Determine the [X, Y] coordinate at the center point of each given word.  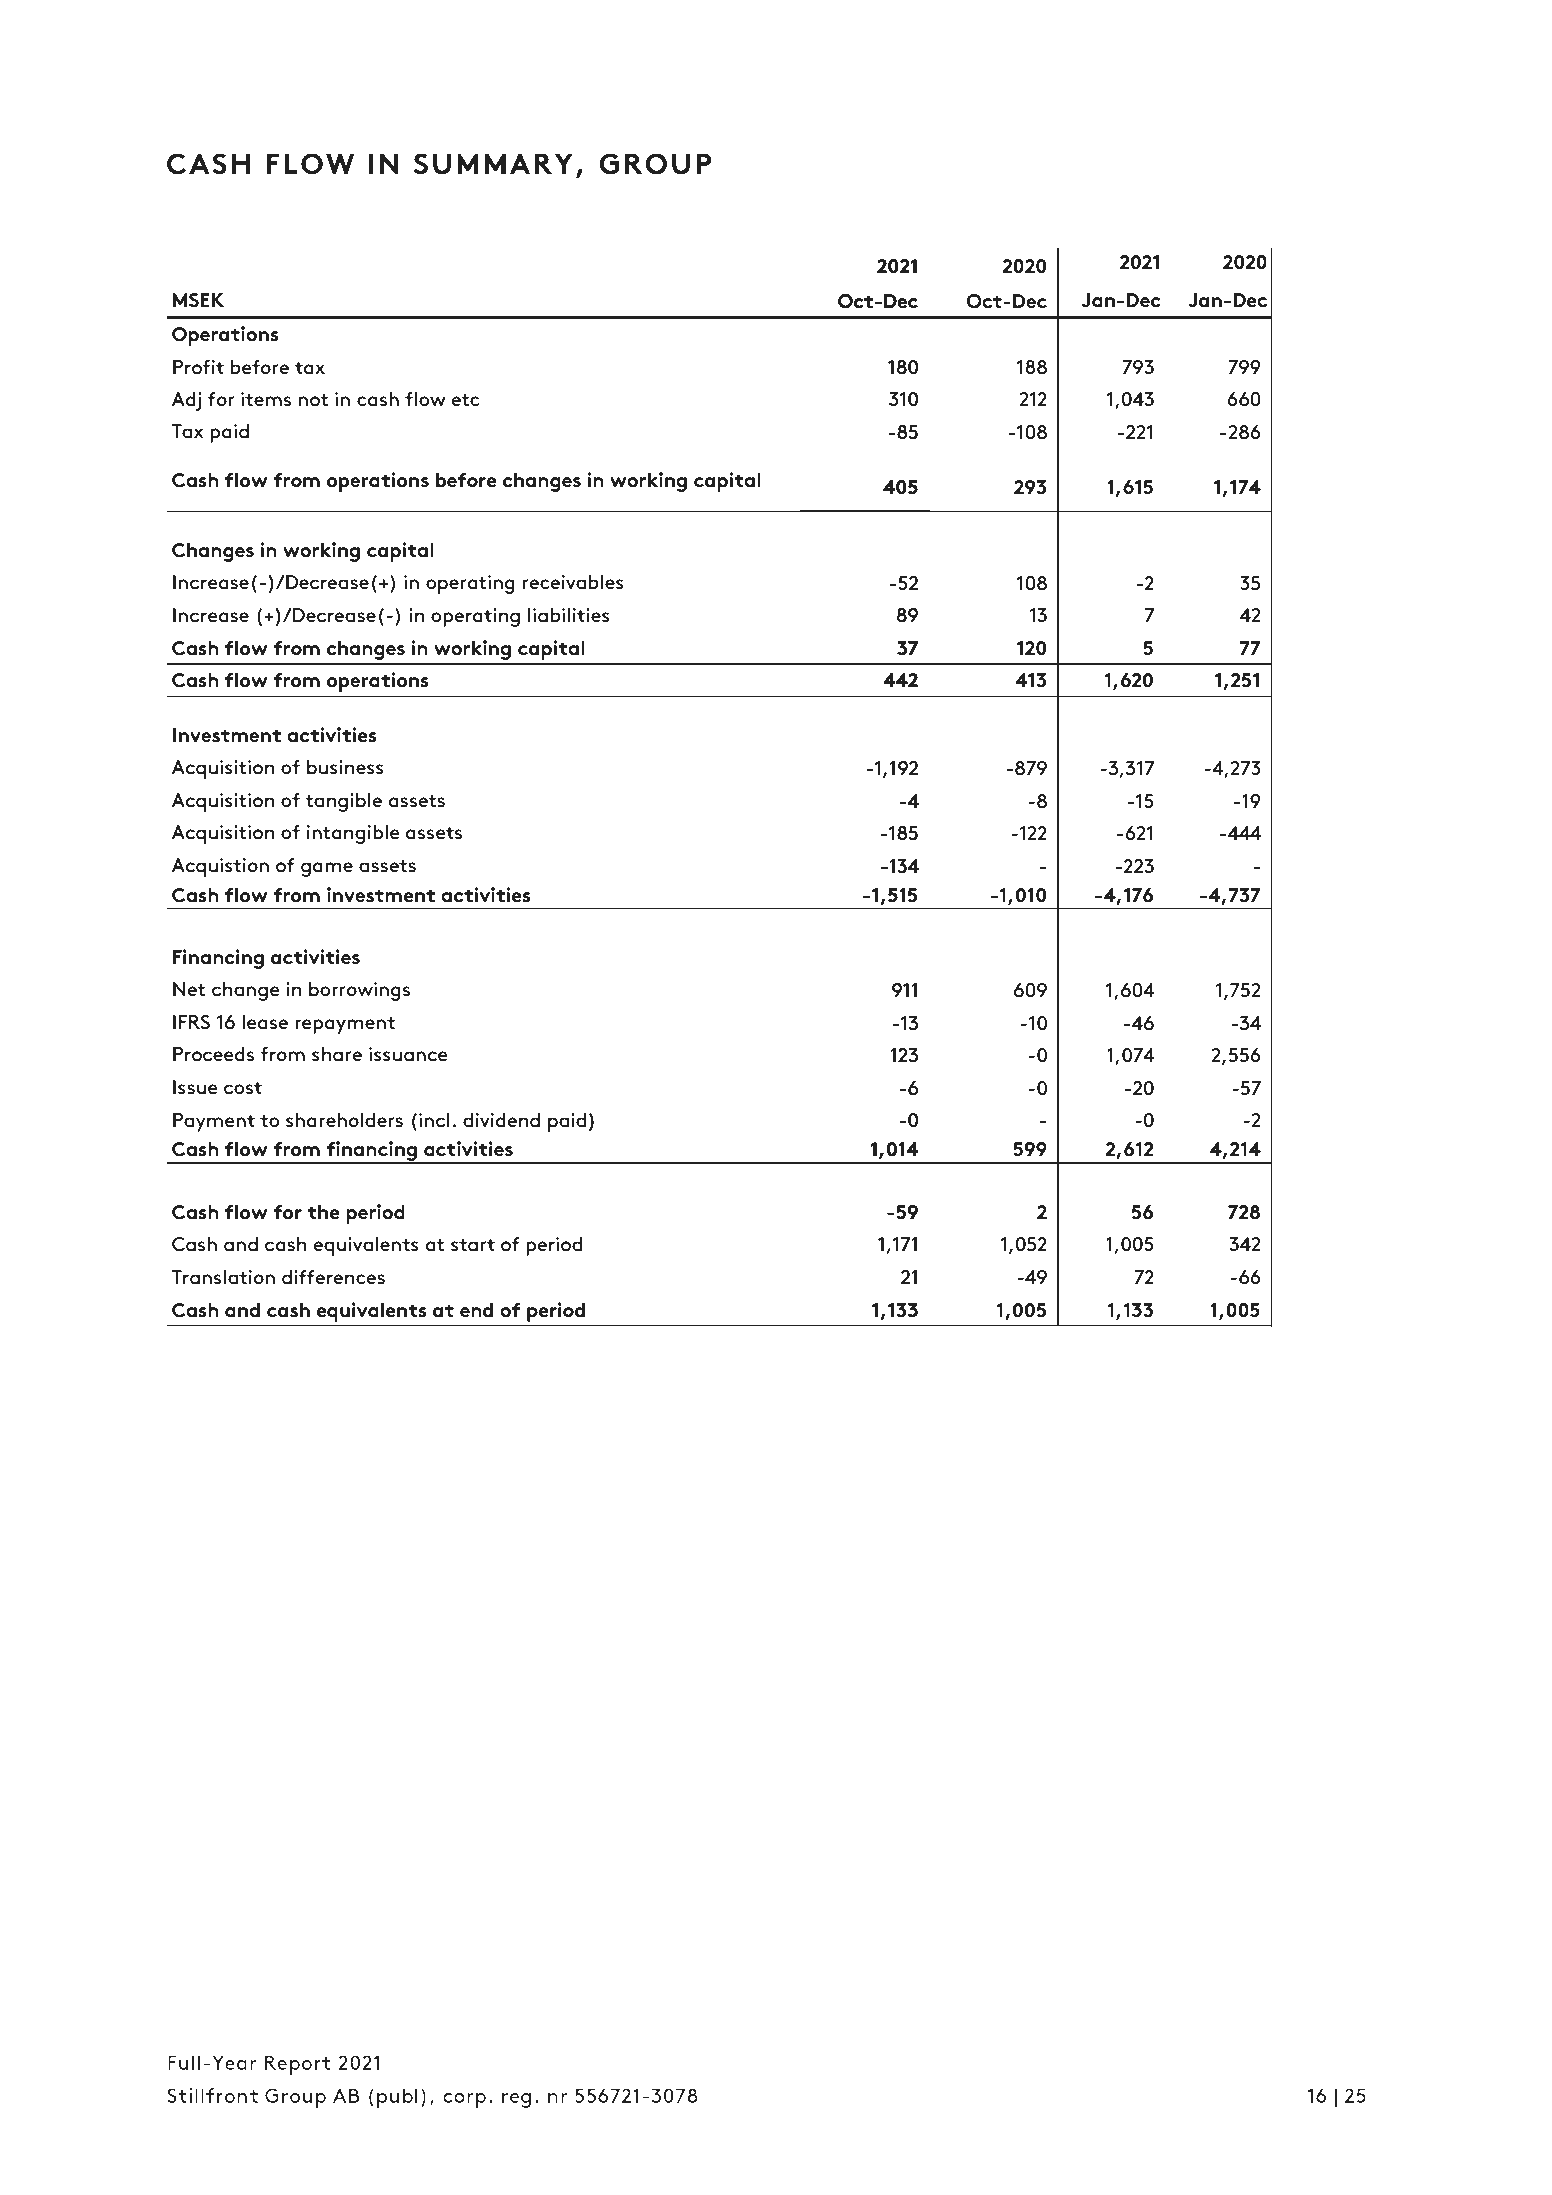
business [345, 767]
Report [297, 2065]
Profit [198, 367]
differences [333, 1277]
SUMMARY [493, 164]
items [266, 399]
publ [397, 2098]
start [473, 1245]
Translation [223, 1277]
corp [464, 2100]
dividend [501, 1120]
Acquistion [220, 867]
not [314, 400]
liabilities [569, 615]
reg [516, 2100]
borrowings [359, 991]
